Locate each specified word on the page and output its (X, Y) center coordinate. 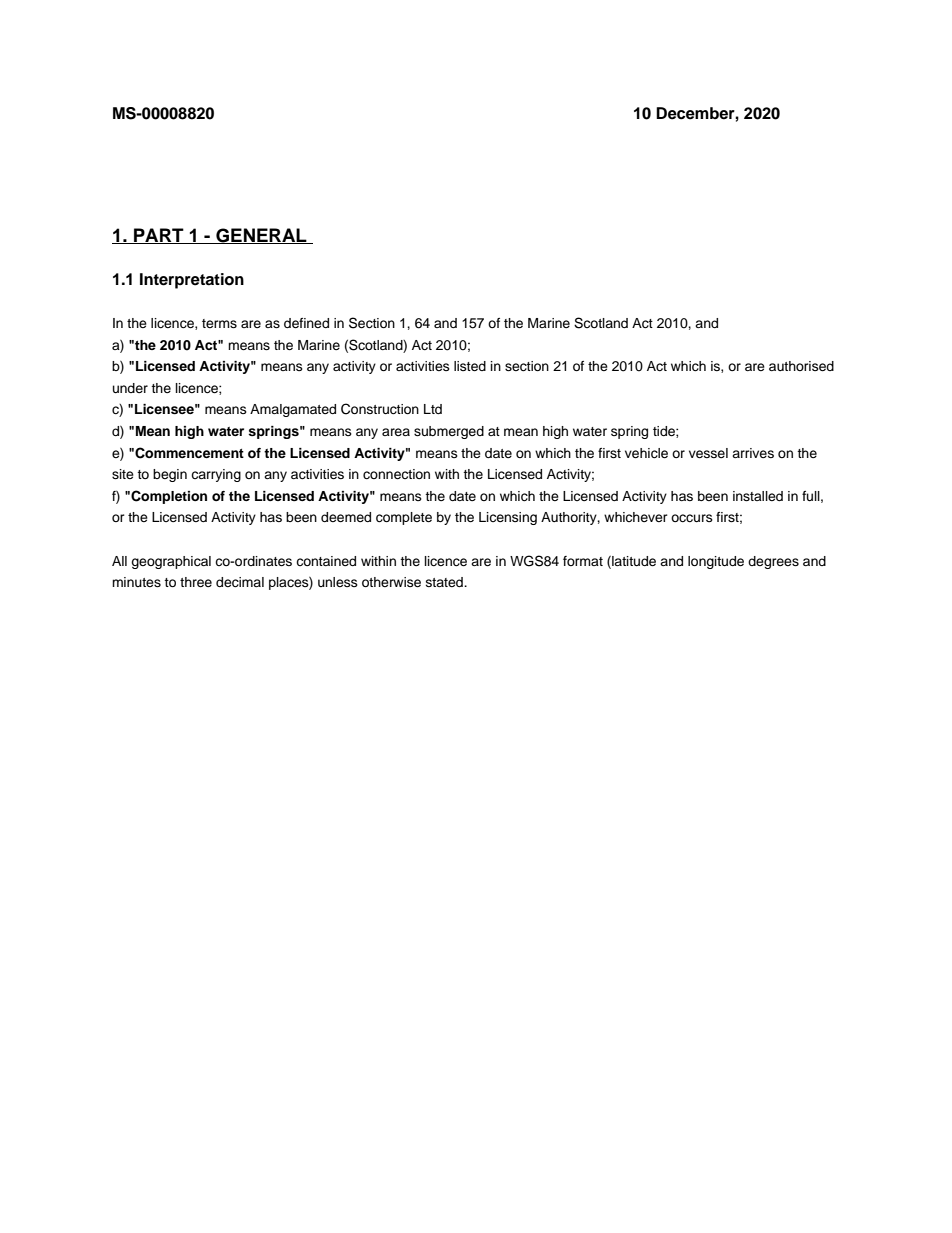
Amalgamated (293, 410)
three (196, 582)
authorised (801, 366)
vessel (708, 453)
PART (159, 236)
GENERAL (261, 236)
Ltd (433, 409)
